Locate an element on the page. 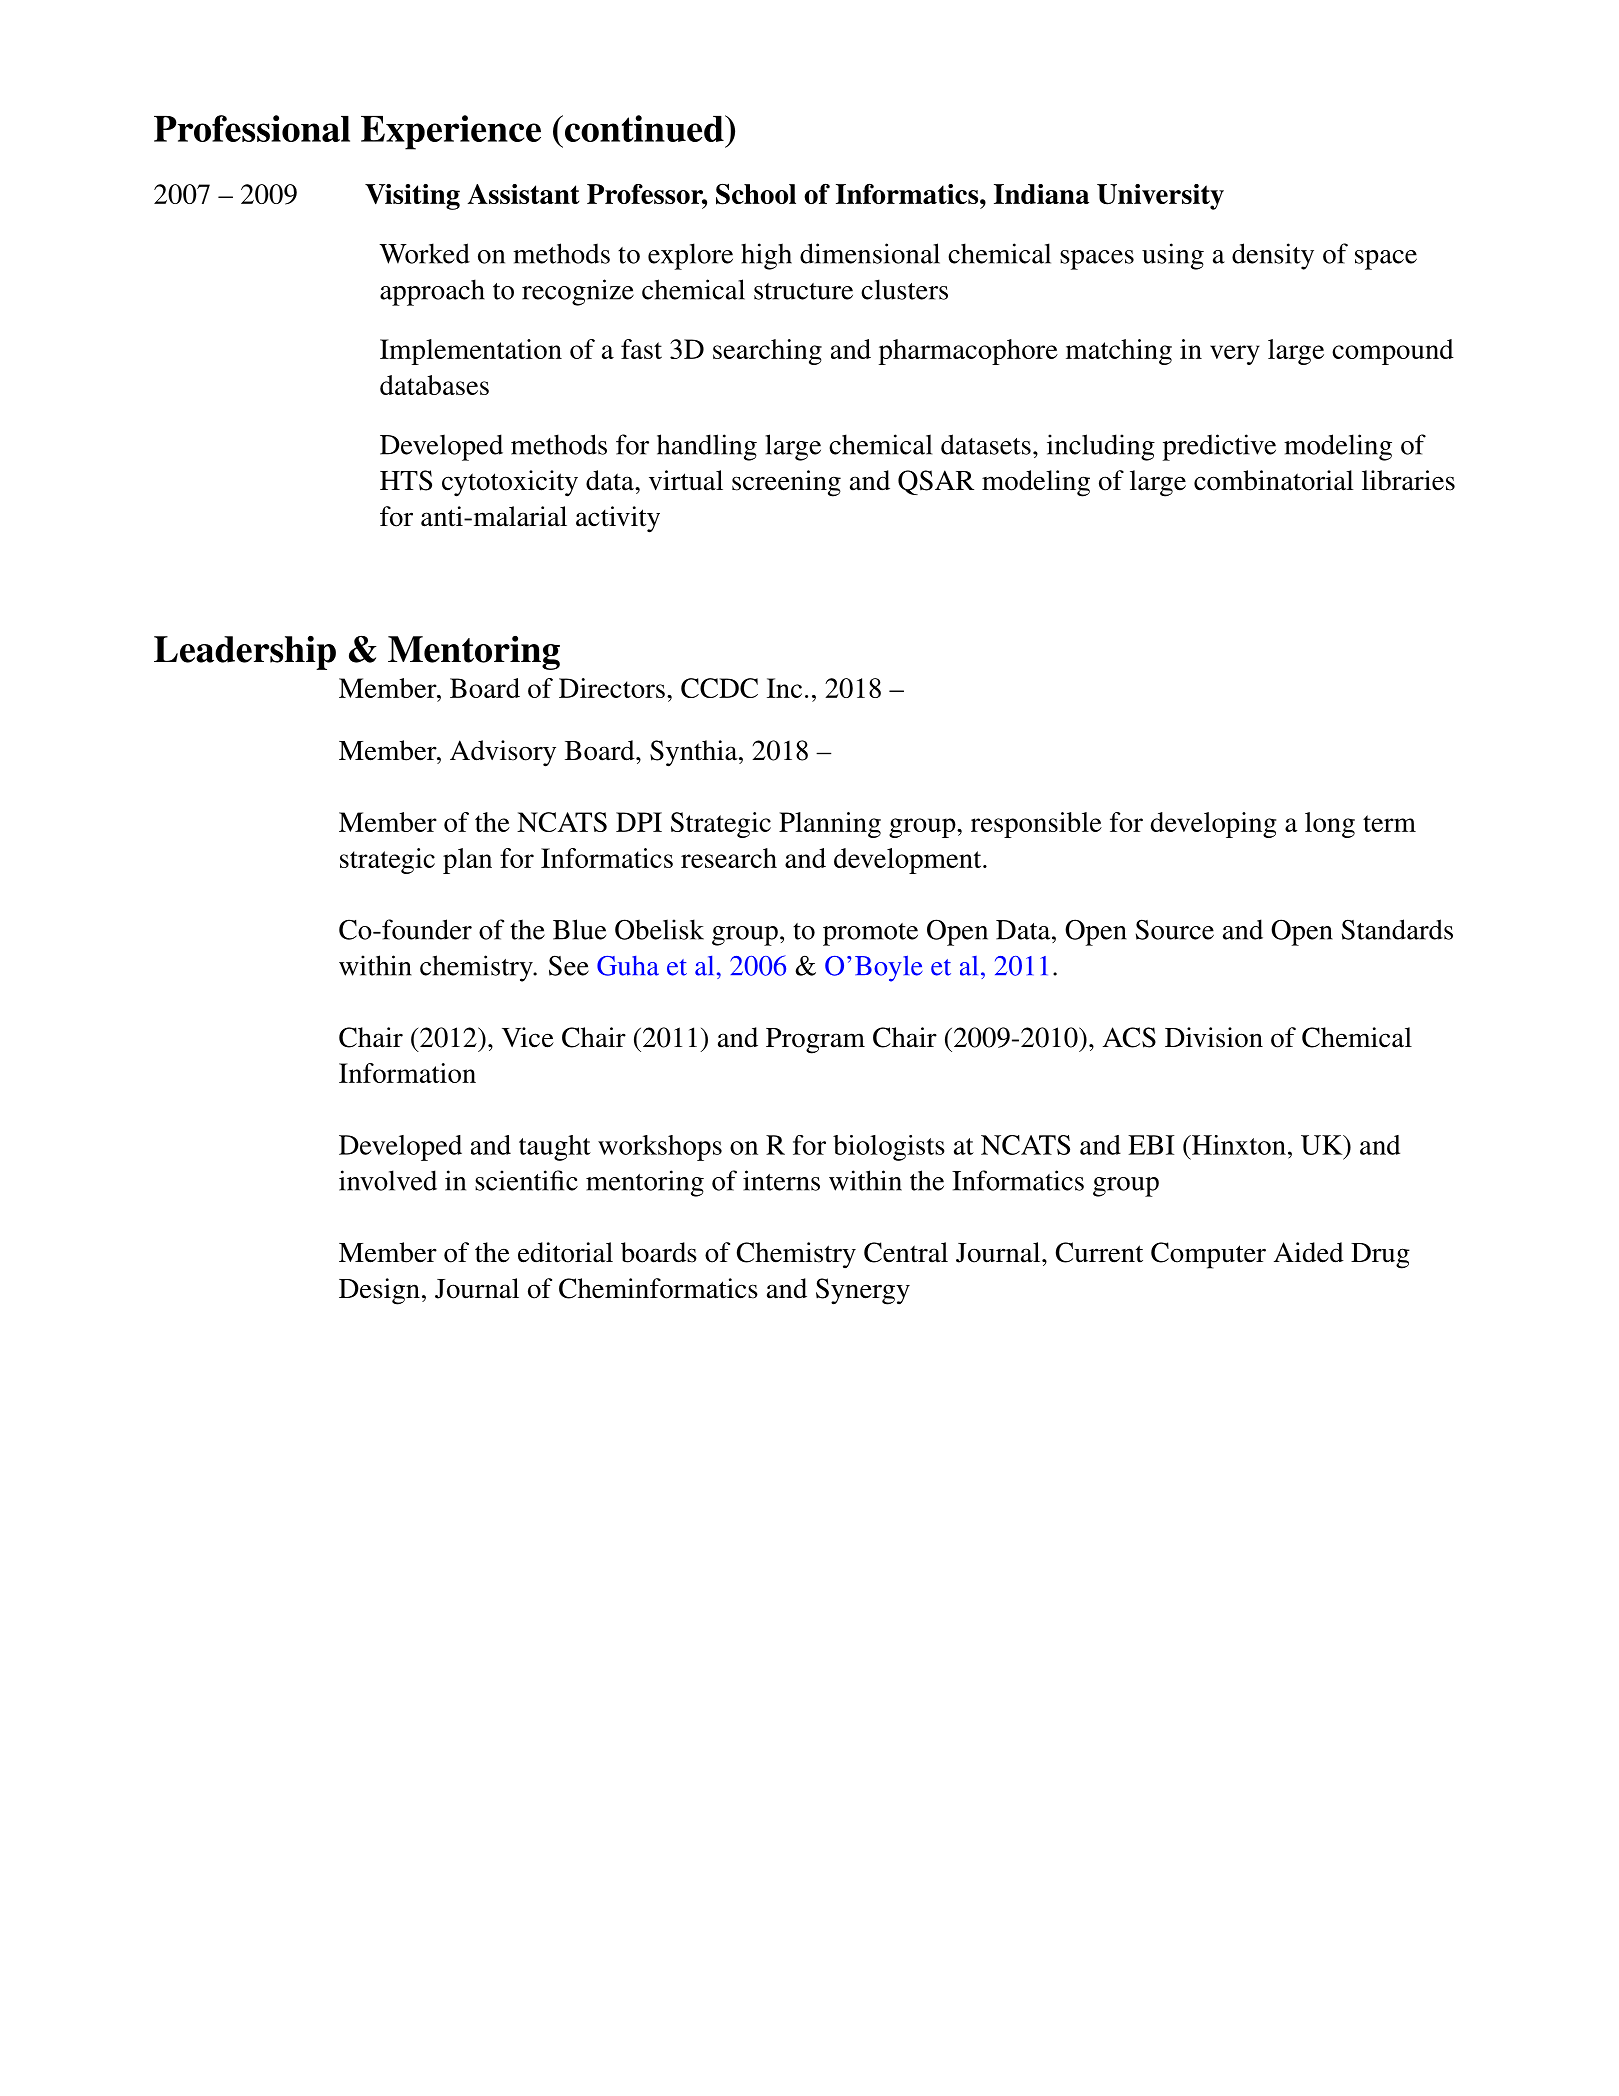 This image has height=2096, width=1619. HTS is located at coordinates (406, 480).
